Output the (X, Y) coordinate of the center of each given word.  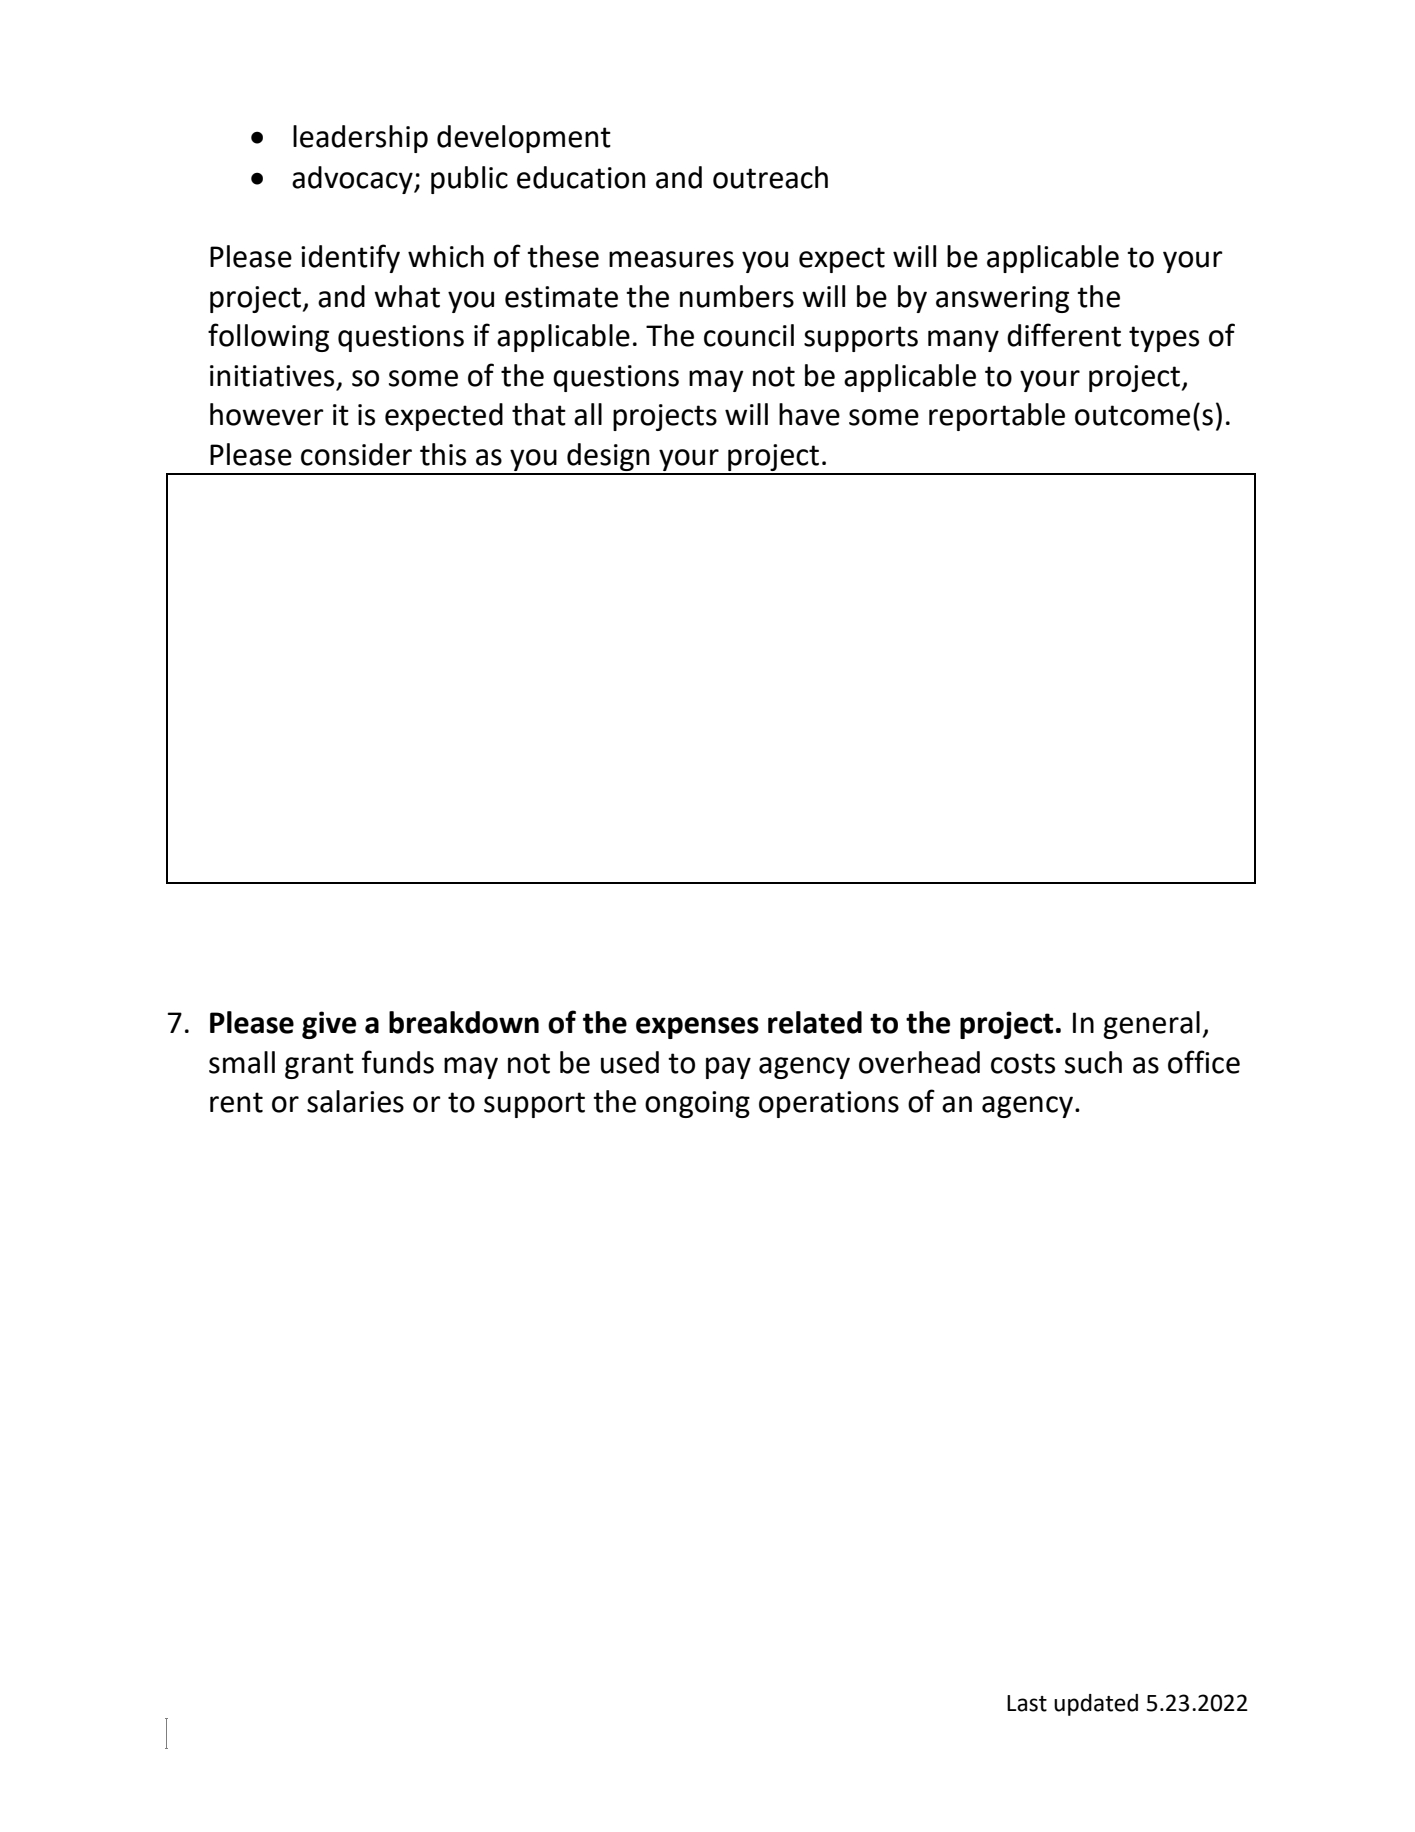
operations (829, 1104)
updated (1096, 1705)
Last (1027, 1703)
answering (1002, 299)
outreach (770, 177)
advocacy (353, 180)
